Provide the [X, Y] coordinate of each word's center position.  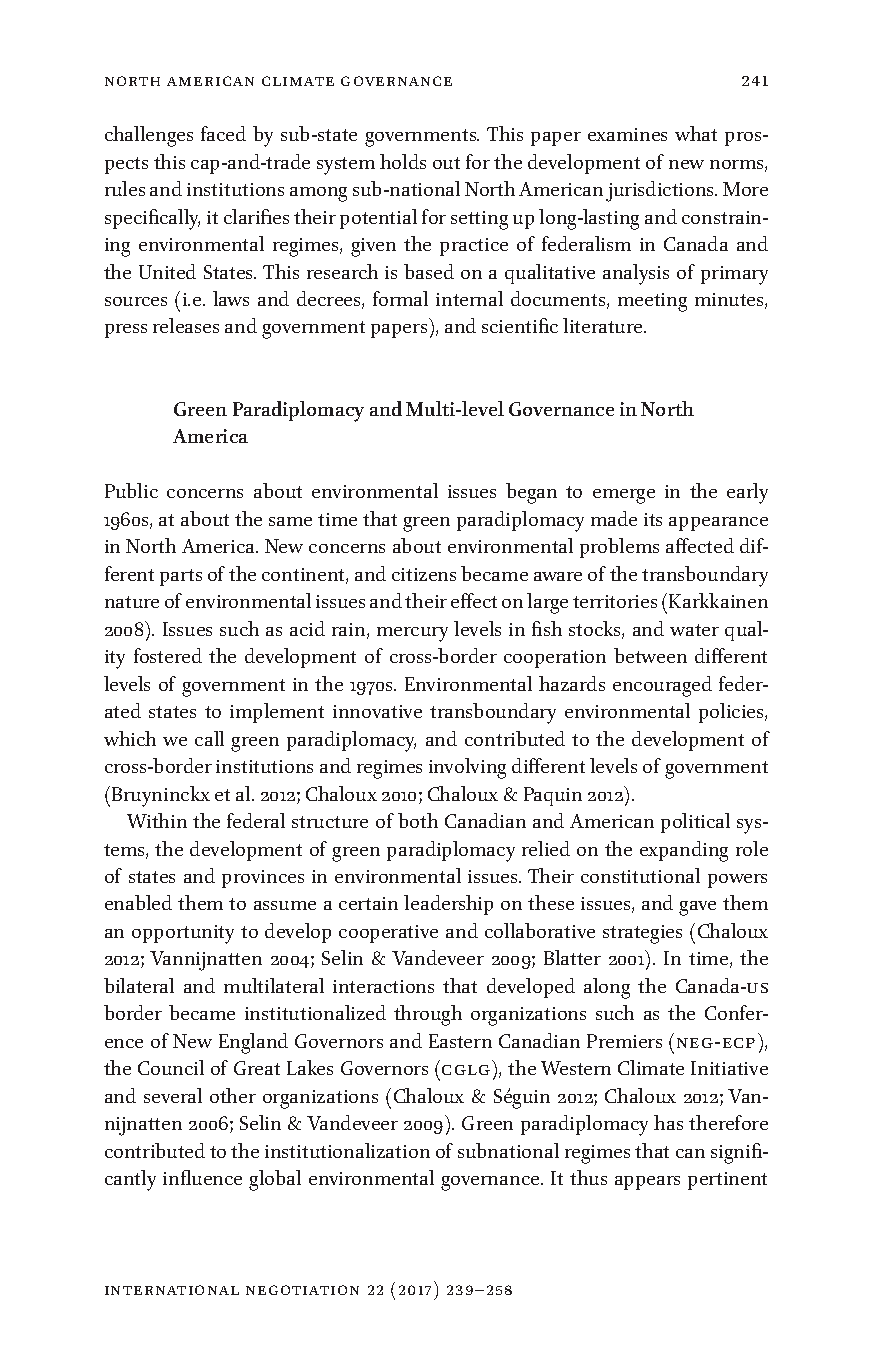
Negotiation [302, 1290]
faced [223, 133]
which [130, 738]
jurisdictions [661, 191]
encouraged [662, 686]
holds [403, 161]
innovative [377, 711]
